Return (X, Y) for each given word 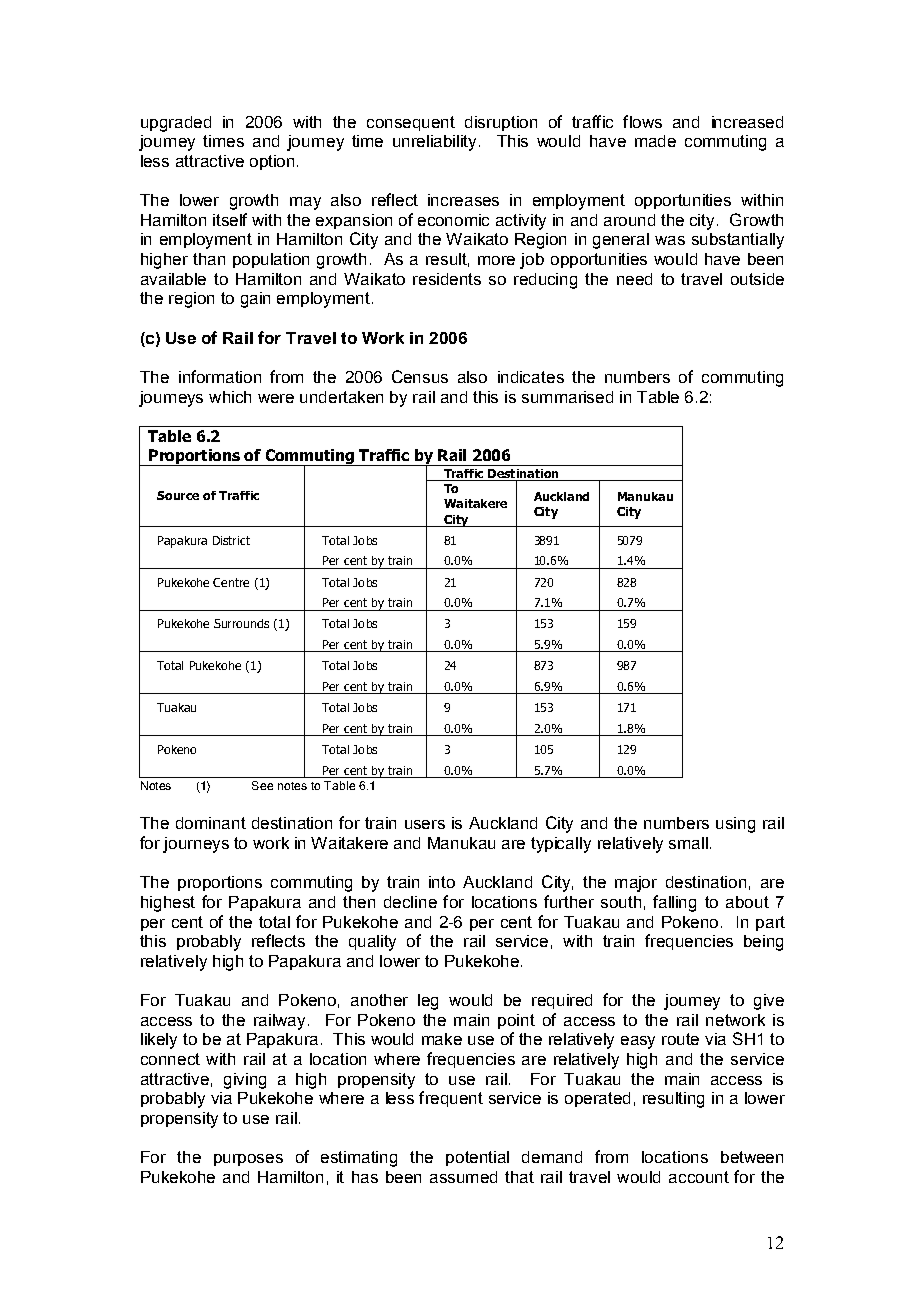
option (272, 162)
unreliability (434, 143)
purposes (248, 1160)
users (425, 824)
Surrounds (241, 623)
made (655, 141)
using (735, 825)
